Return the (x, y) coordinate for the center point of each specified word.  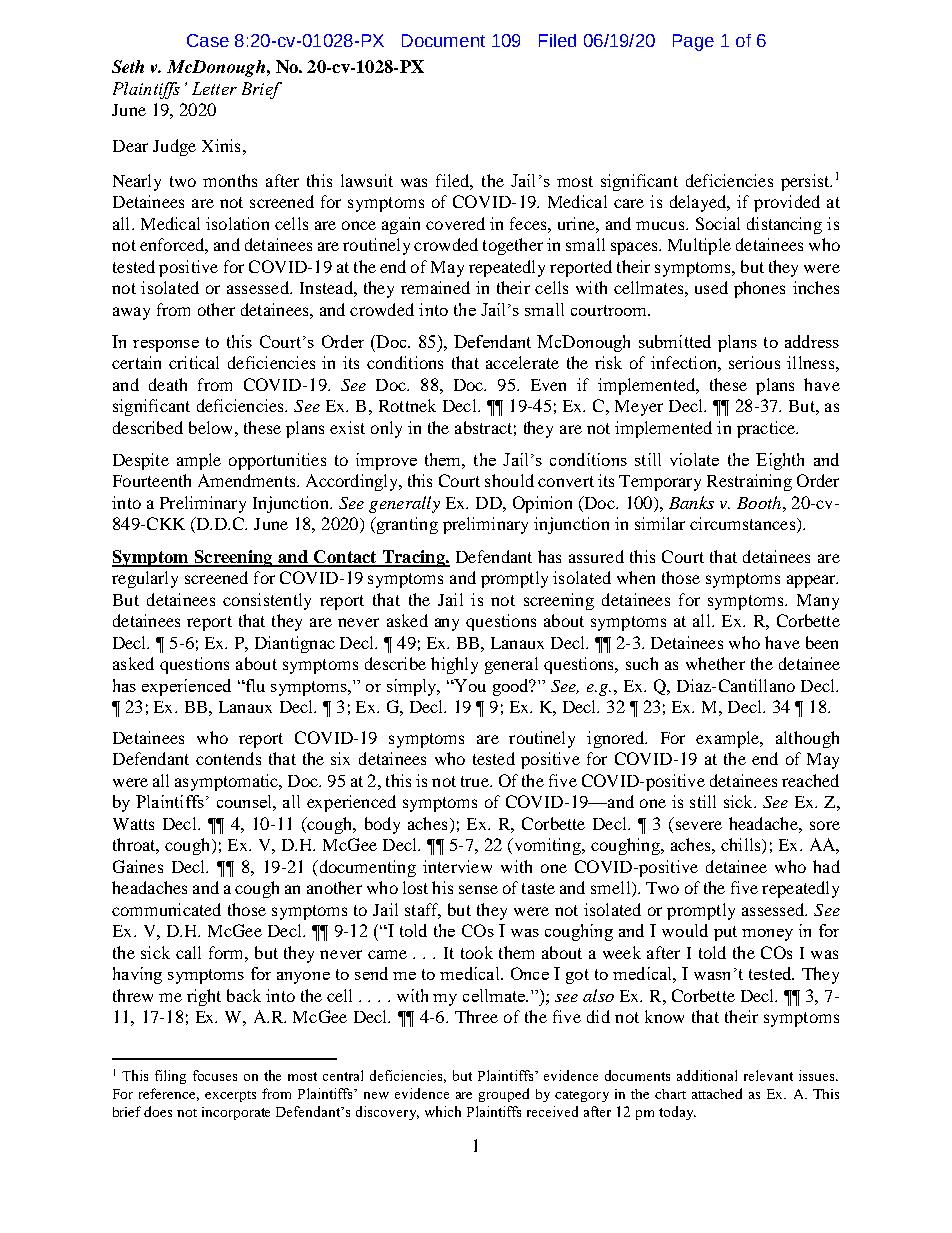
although (807, 739)
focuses (215, 1075)
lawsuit (367, 180)
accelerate (522, 362)
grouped (504, 1095)
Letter (214, 88)
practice (767, 429)
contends (228, 758)
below (212, 427)
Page (693, 42)
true (476, 781)
